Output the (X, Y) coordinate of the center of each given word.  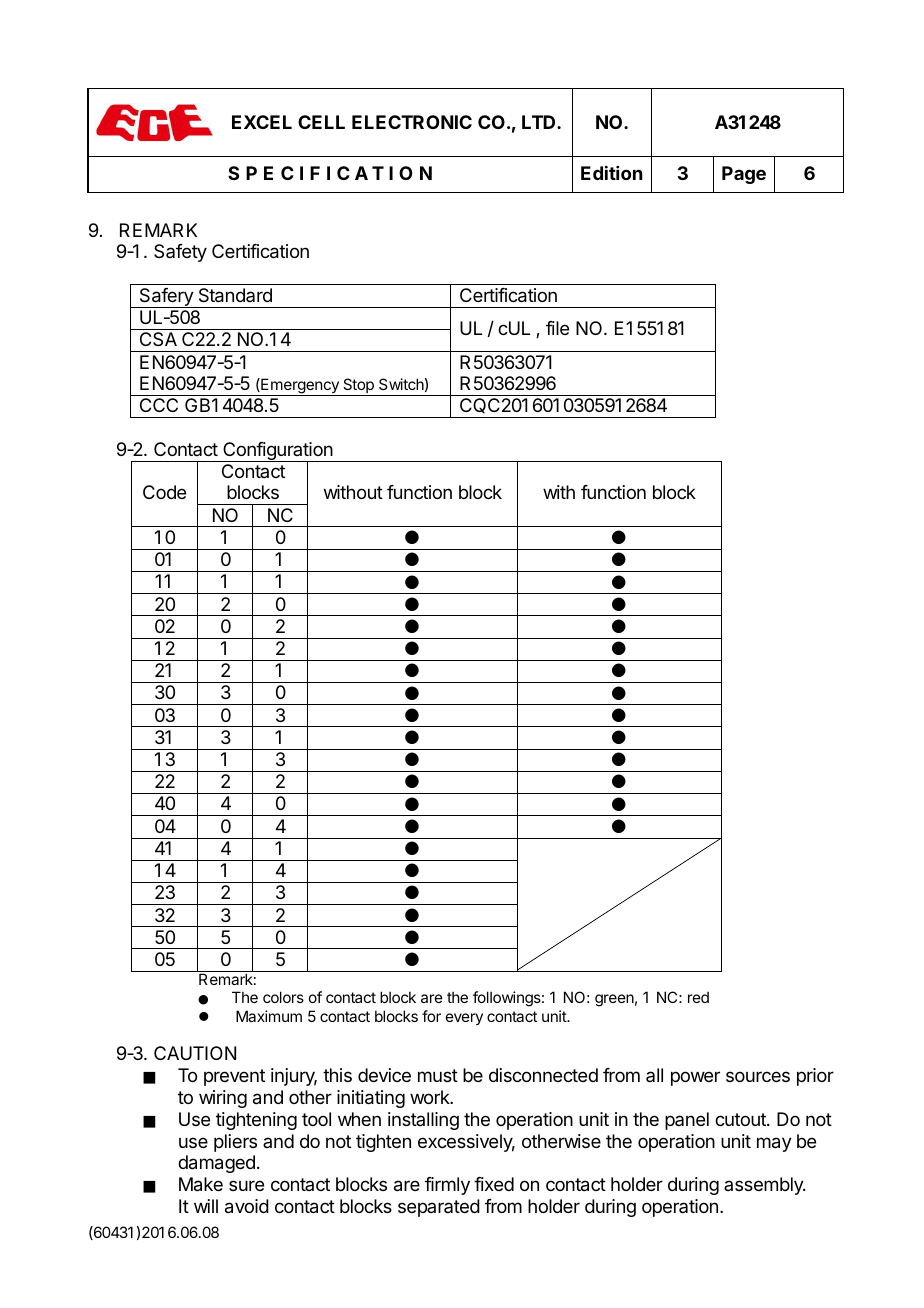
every (464, 1019)
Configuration (278, 452)
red (698, 997)
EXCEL (262, 122)
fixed (494, 1184)
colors (283, 997)
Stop (358, 387)
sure (246, 1185)
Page (744, 175)
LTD (540, 122)
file (557, 328)
